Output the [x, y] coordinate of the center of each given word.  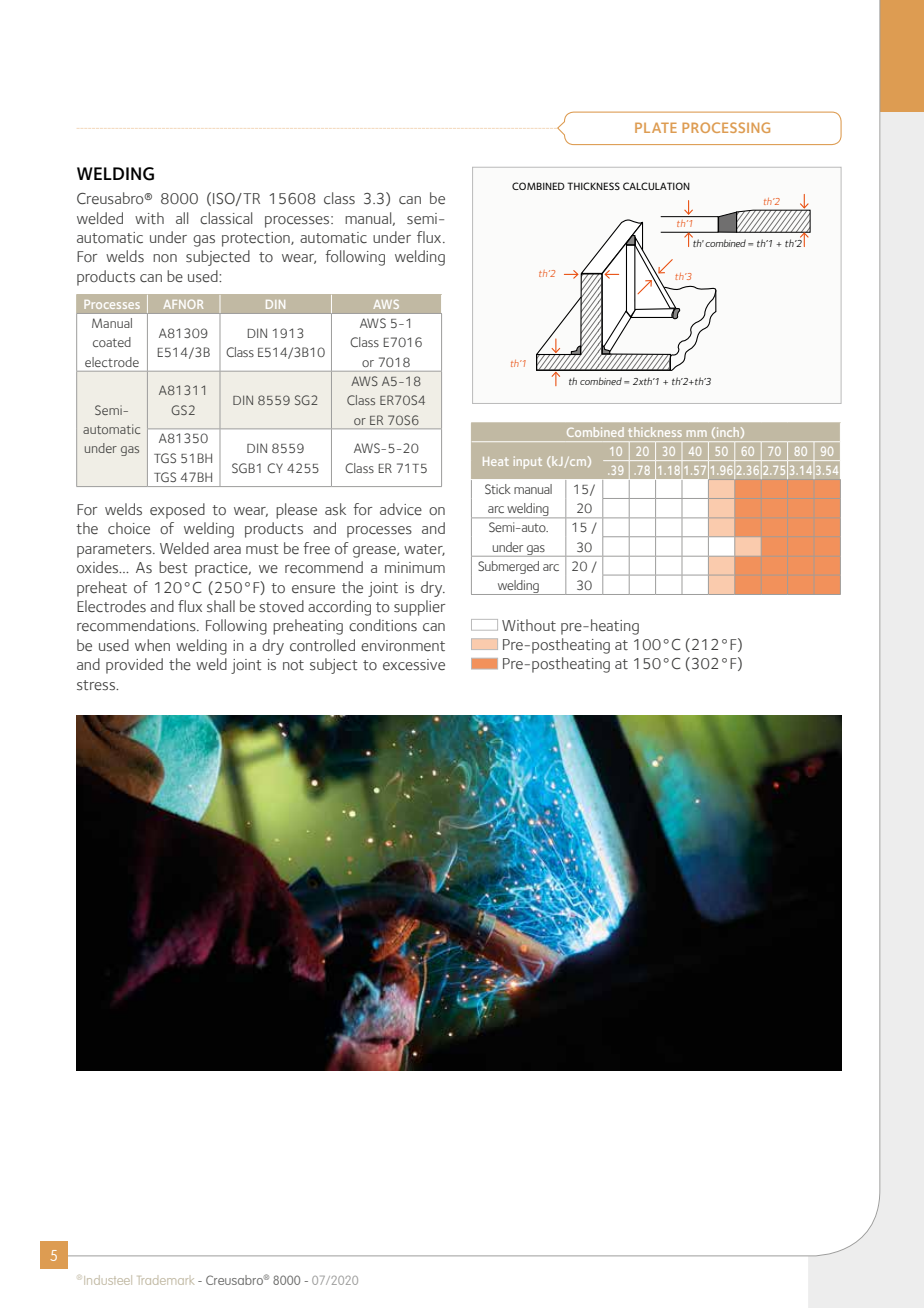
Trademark [166, 1280]
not [293, 665]
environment [403, 645]
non [165, 258]
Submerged [508, 567]
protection [257, 239]
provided [134, 666]
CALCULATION [656, 186]
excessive [414, 664]
